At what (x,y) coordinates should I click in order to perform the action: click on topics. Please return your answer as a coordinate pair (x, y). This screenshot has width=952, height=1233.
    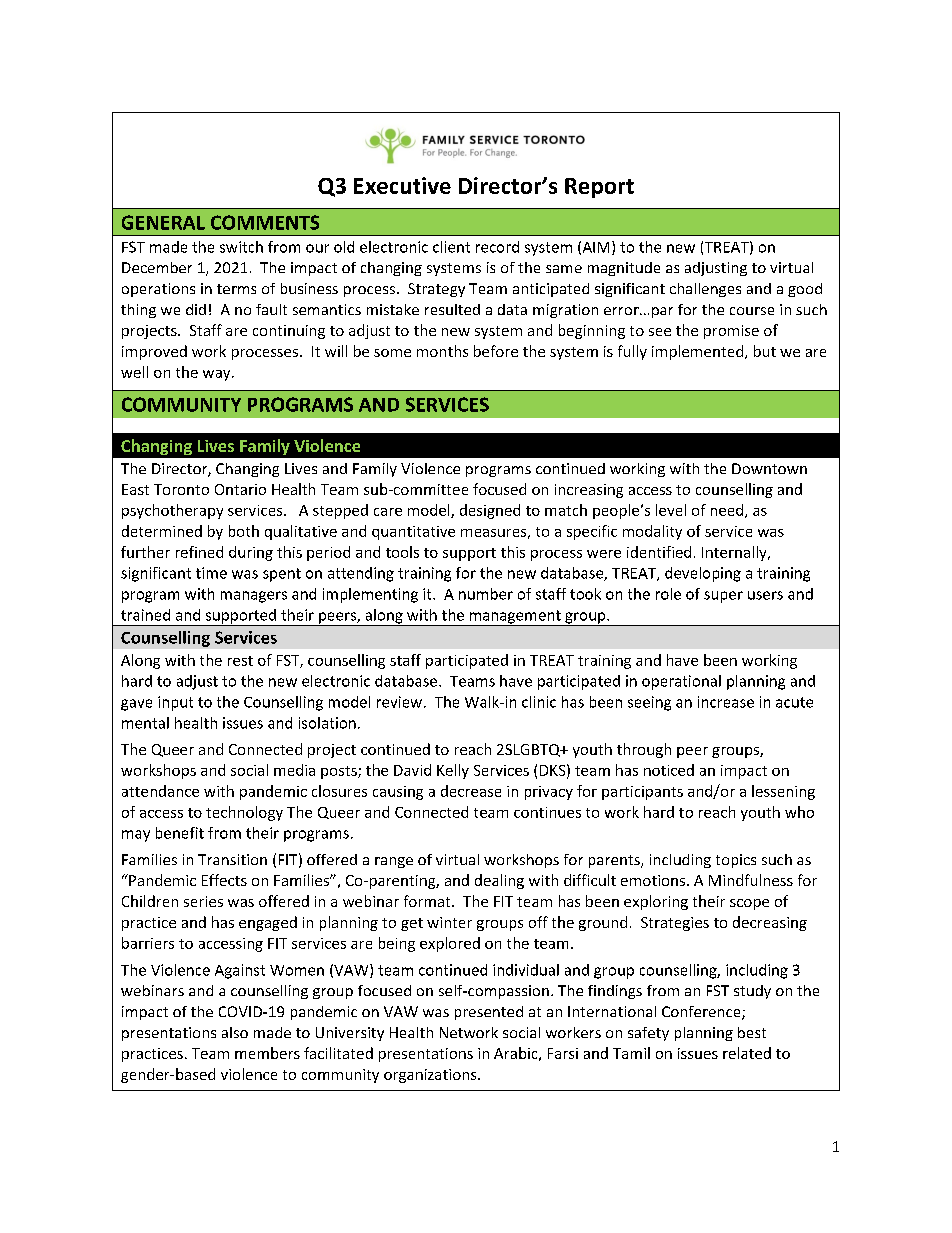
    Looking at the image, I should click on (736, 861).
